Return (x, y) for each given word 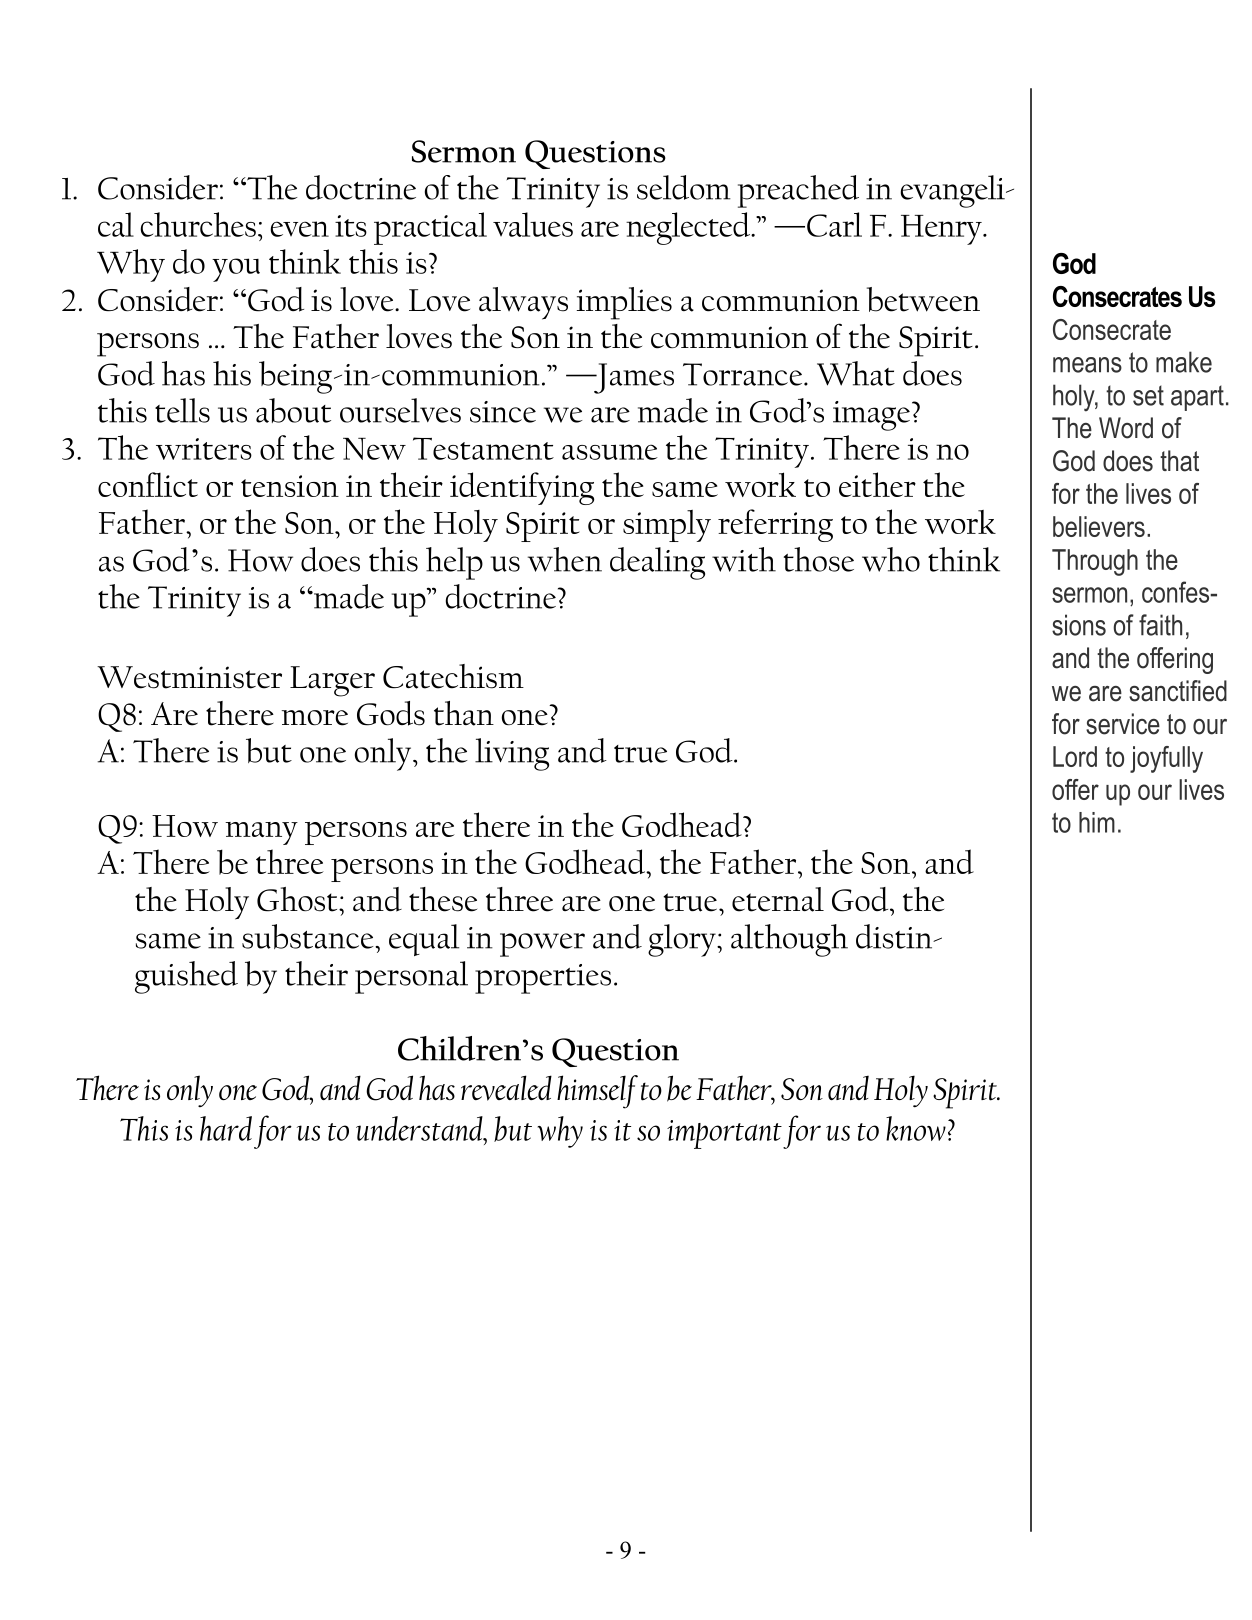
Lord (1075, 756)
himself (597, 1092)
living (512, 754)
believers (1099, 526)
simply (667, 526)
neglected (689, 228)
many (261, 833)
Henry (942, 230)
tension (290, 486)
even (299, 229)
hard (226, 1128)
